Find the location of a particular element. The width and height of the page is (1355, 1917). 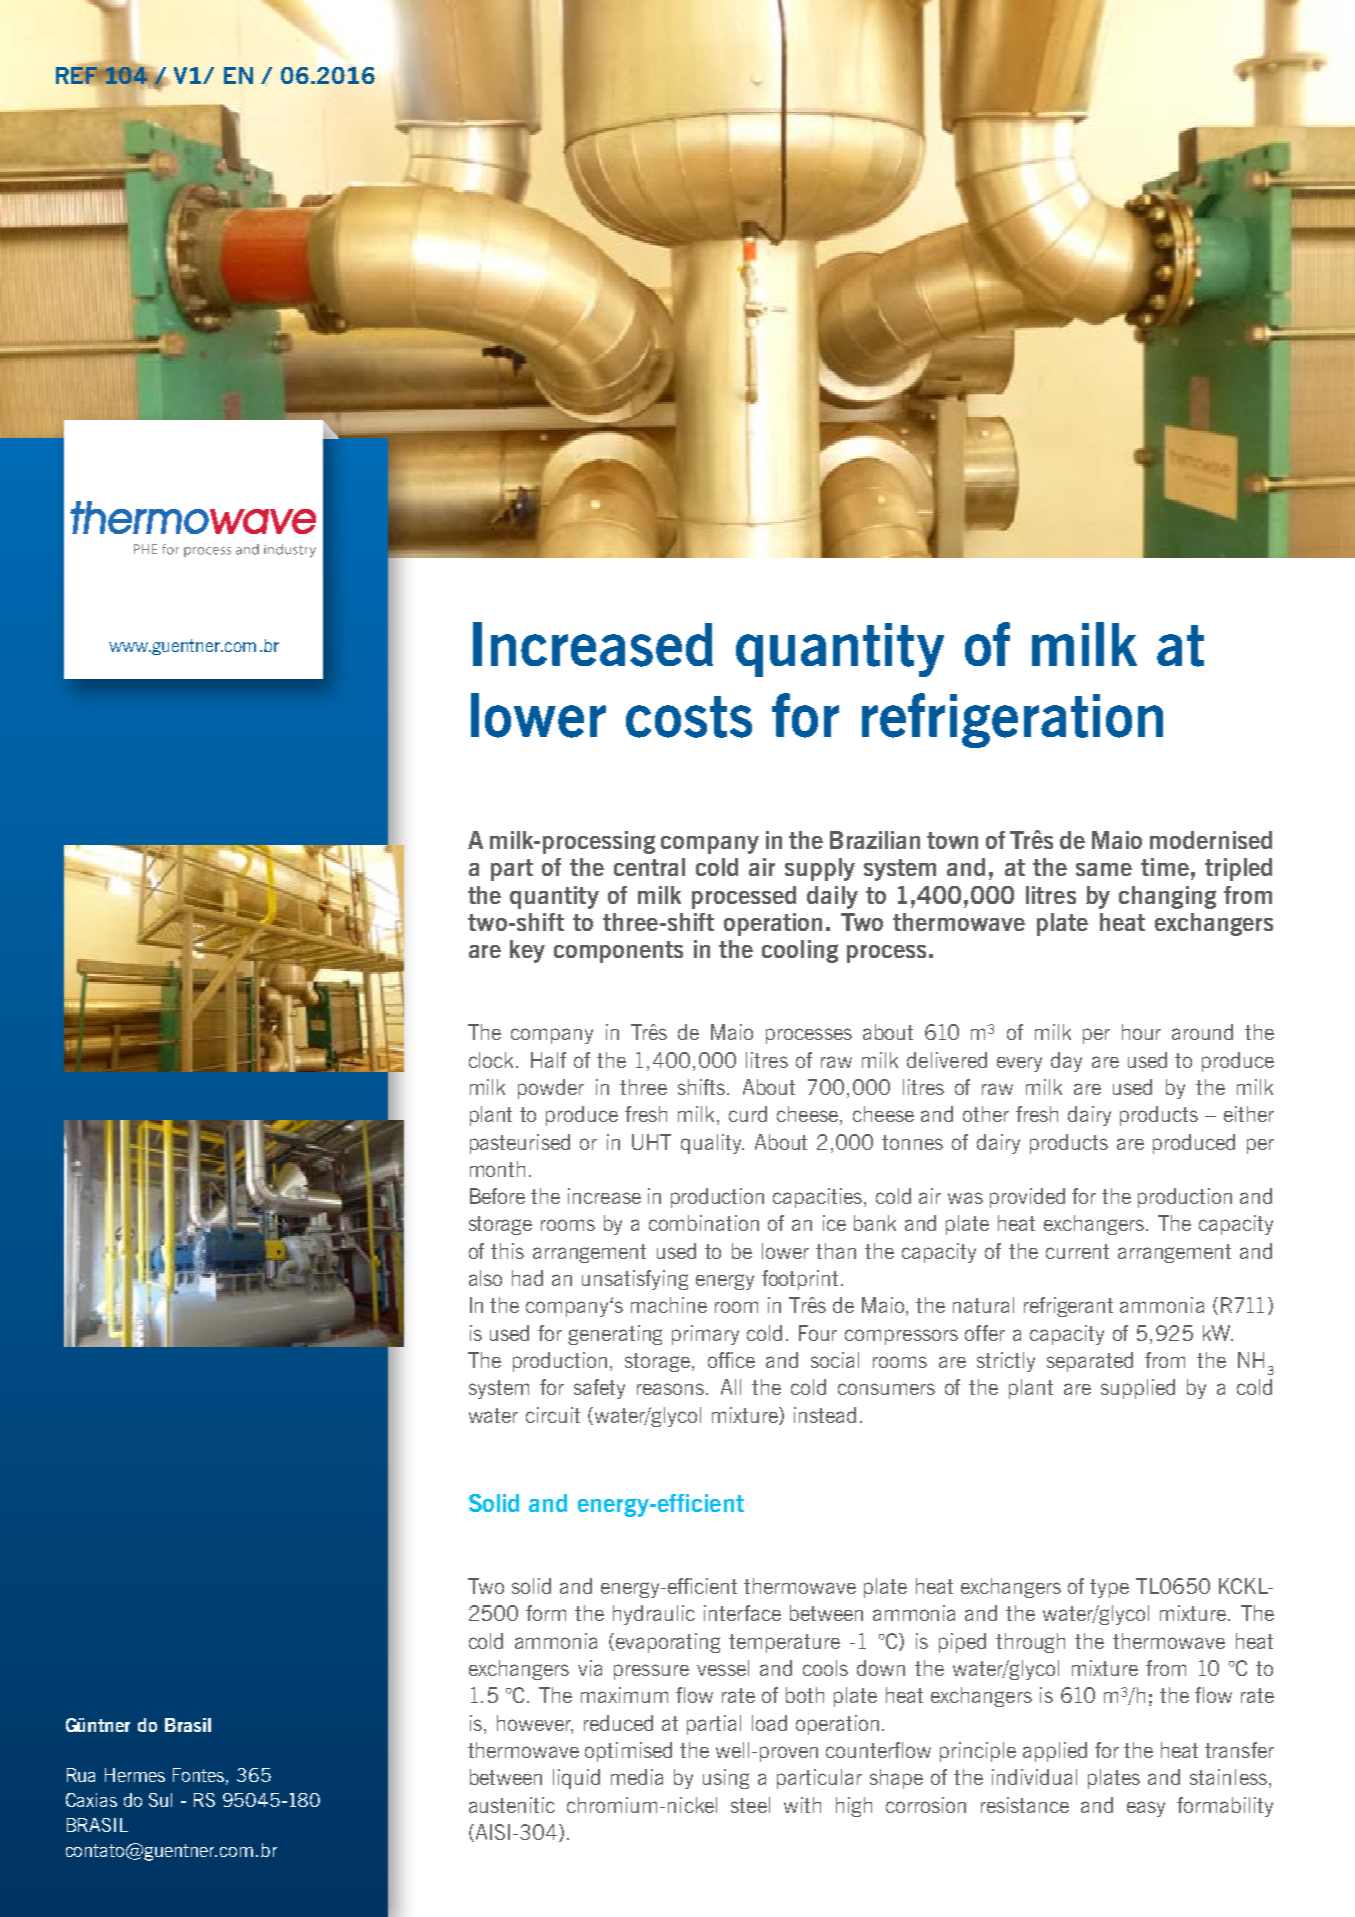

hydraulic is located at coordinates (654, 1615).
